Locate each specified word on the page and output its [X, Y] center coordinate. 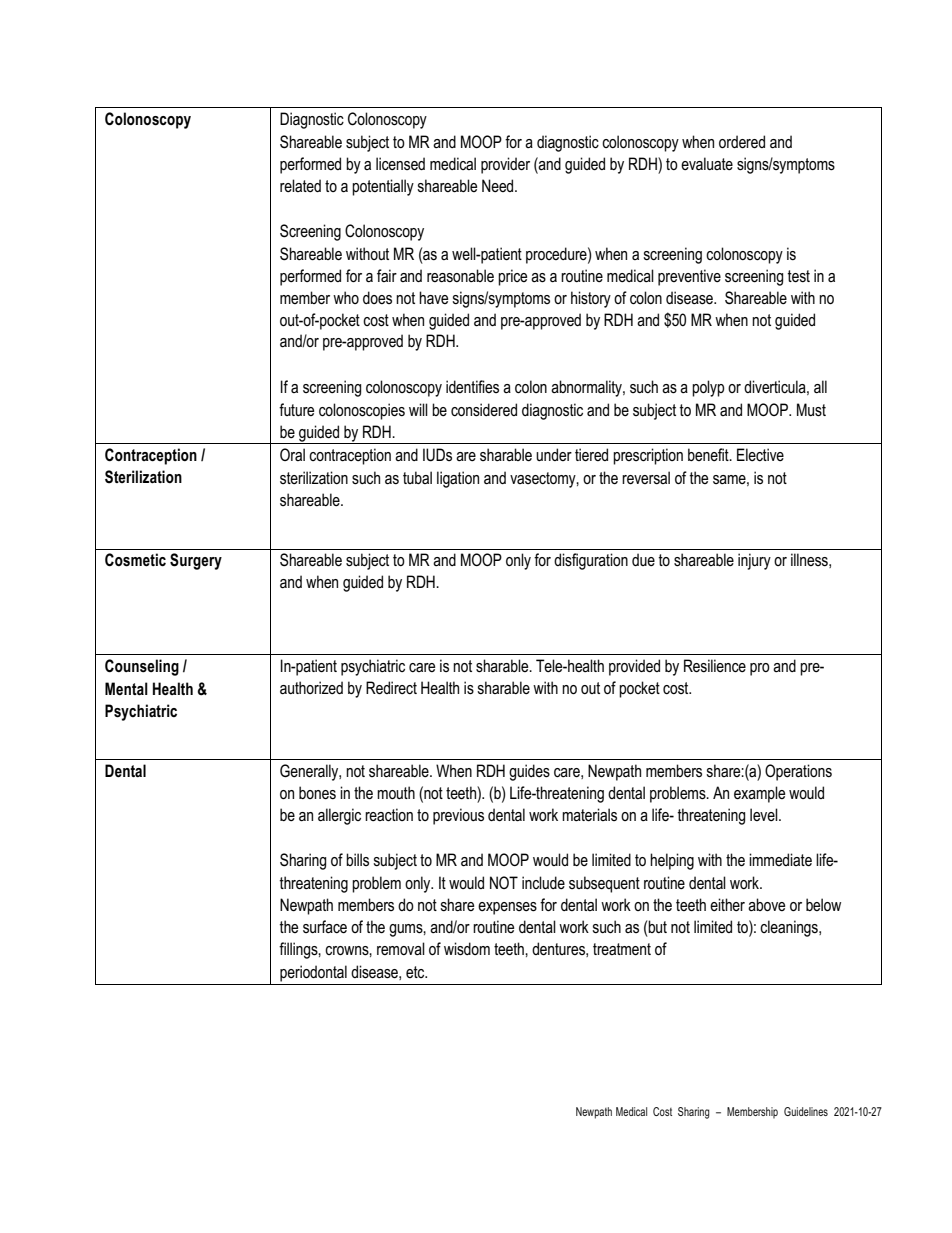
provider [505, 165]
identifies [472, 386]
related [300, 185]
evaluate [707, 163]
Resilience [715, 666]
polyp [708, 388]
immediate [780, 860]
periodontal [313, 973]
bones [317, 793]
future [296, 409]
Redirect [391, 688]
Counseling [142, 667]
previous [458, 816]
